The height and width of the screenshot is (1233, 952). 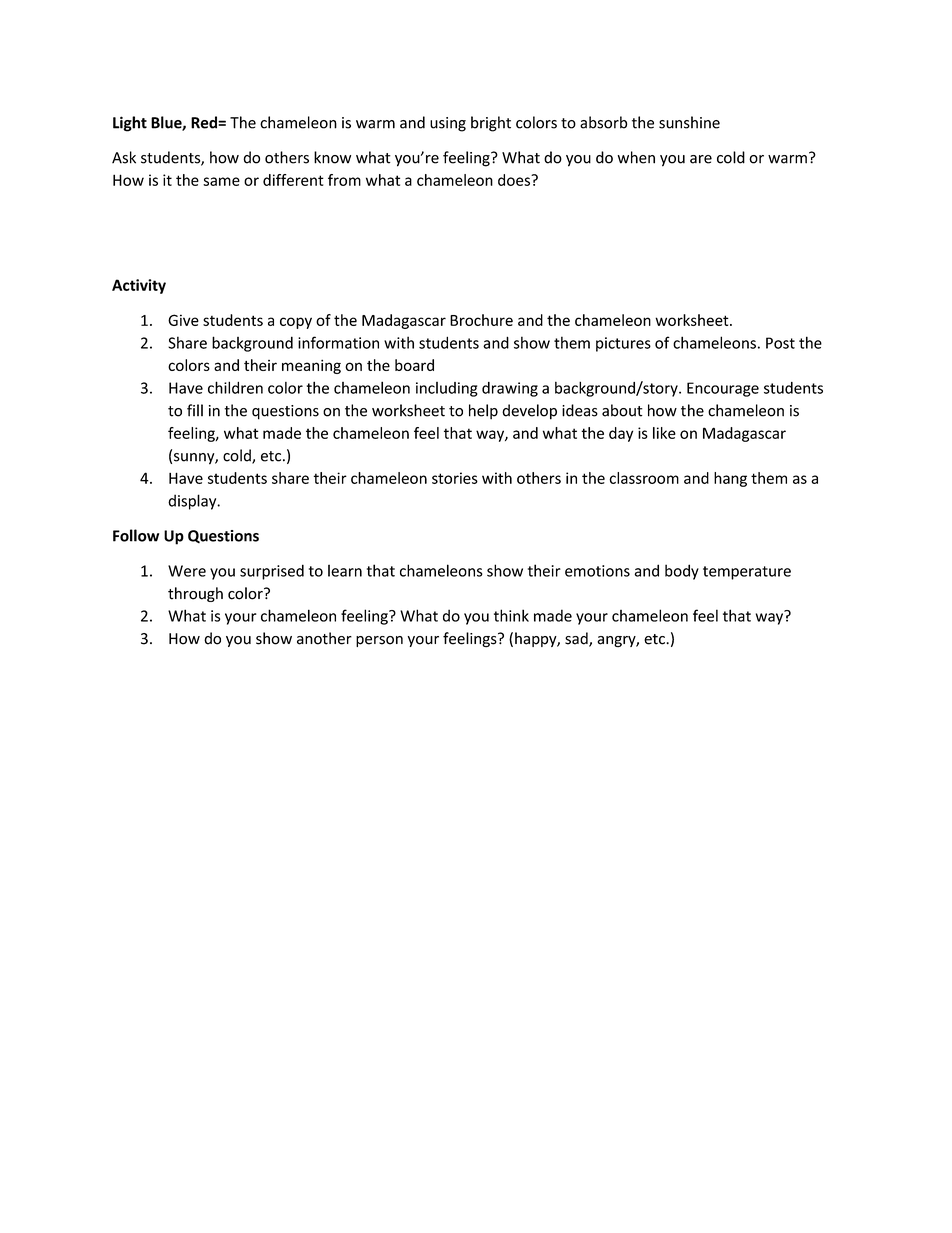 What do you see at coordinates (414, 365) in the screenshot?
I see `board` at bounding box center [414, 365].
